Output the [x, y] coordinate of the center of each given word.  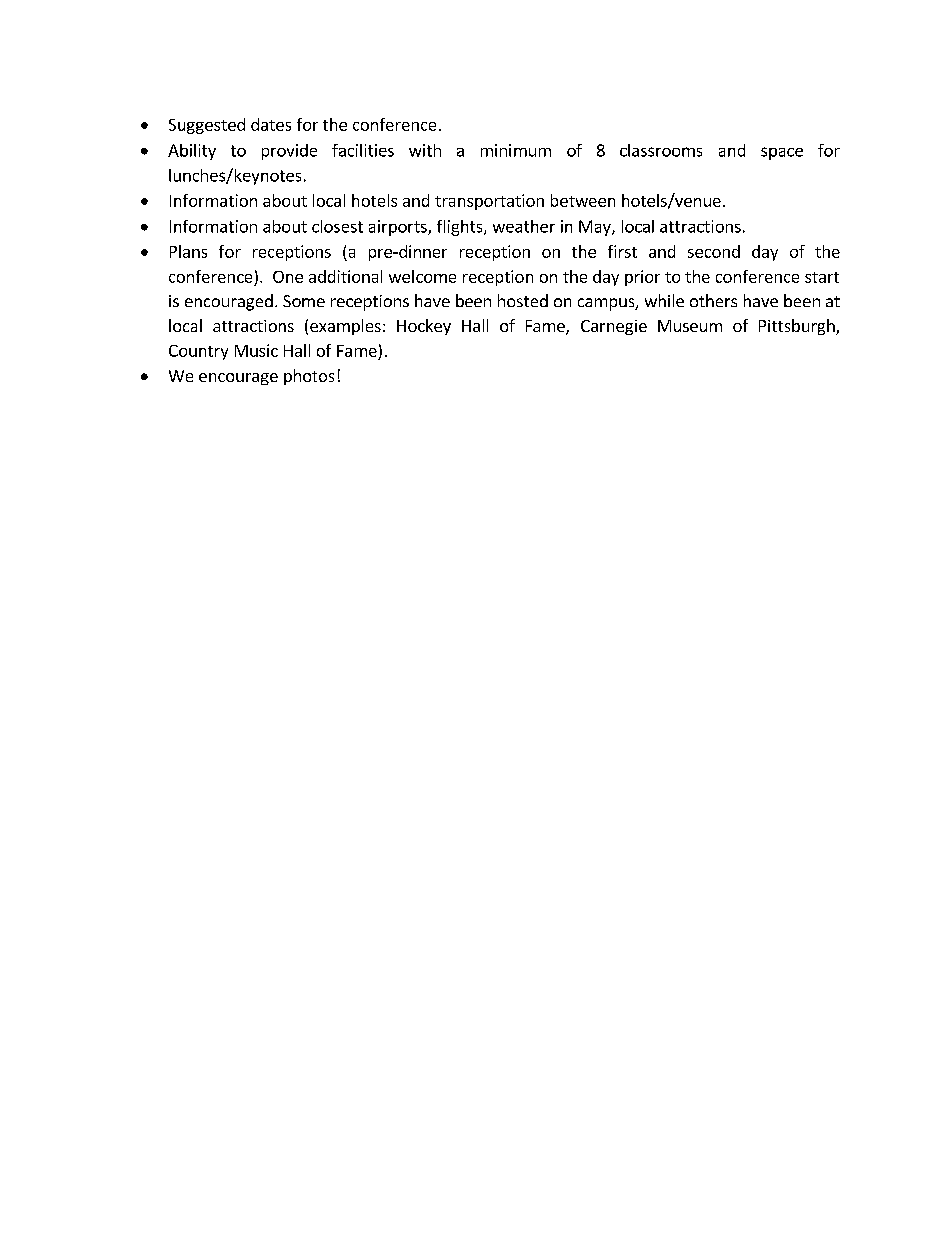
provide [289, 152]
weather [524, 226]
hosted [523, 300]
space [782, 153]
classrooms [661, 150]
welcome [422, 276]
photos [309, 377]
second [714, 251]
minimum [516, 150]
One [288, 277]
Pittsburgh [798, 327]
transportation [489, 202]
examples [345, 327]
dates [271, 124]
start [822, 277]
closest [337, 226]
